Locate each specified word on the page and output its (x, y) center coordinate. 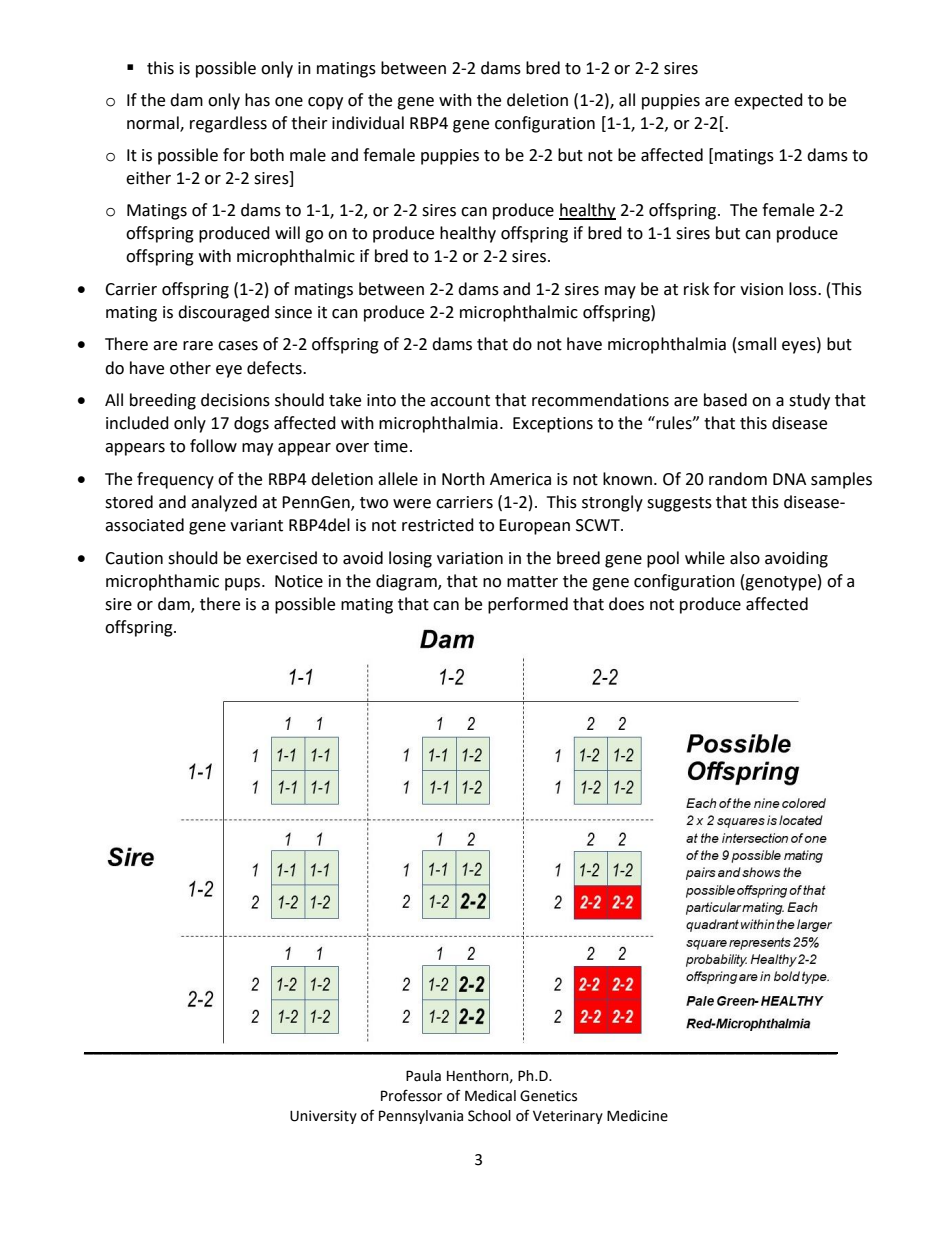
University (323, 1117)
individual (368, 123)
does (626, 604)
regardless (228, 124)
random (738, 479)
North (463, 479)
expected (768, 101)
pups (244, 584)
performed (528, 605)
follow (213, 446)
